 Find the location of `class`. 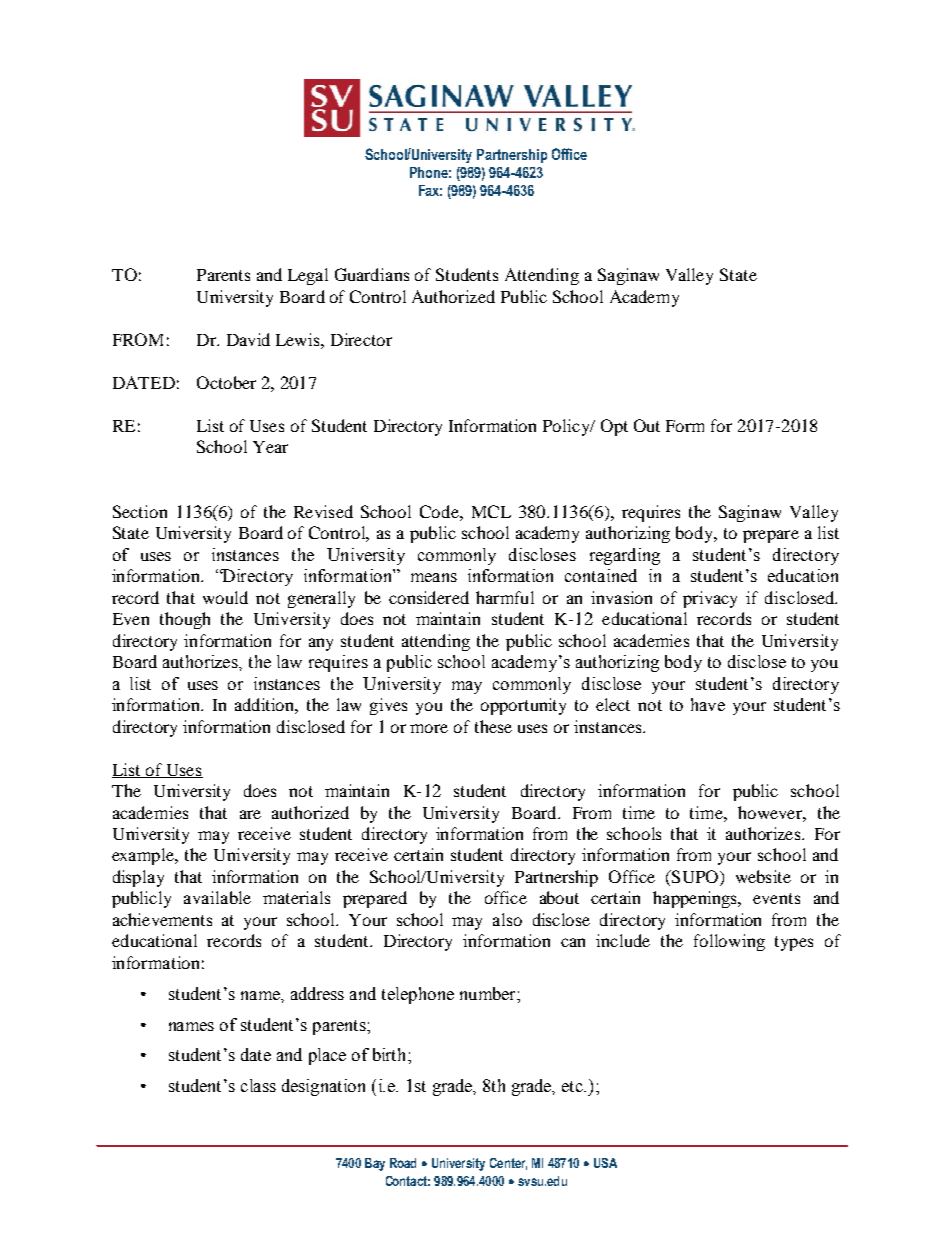

class is located at coordinates (258, 1085).
